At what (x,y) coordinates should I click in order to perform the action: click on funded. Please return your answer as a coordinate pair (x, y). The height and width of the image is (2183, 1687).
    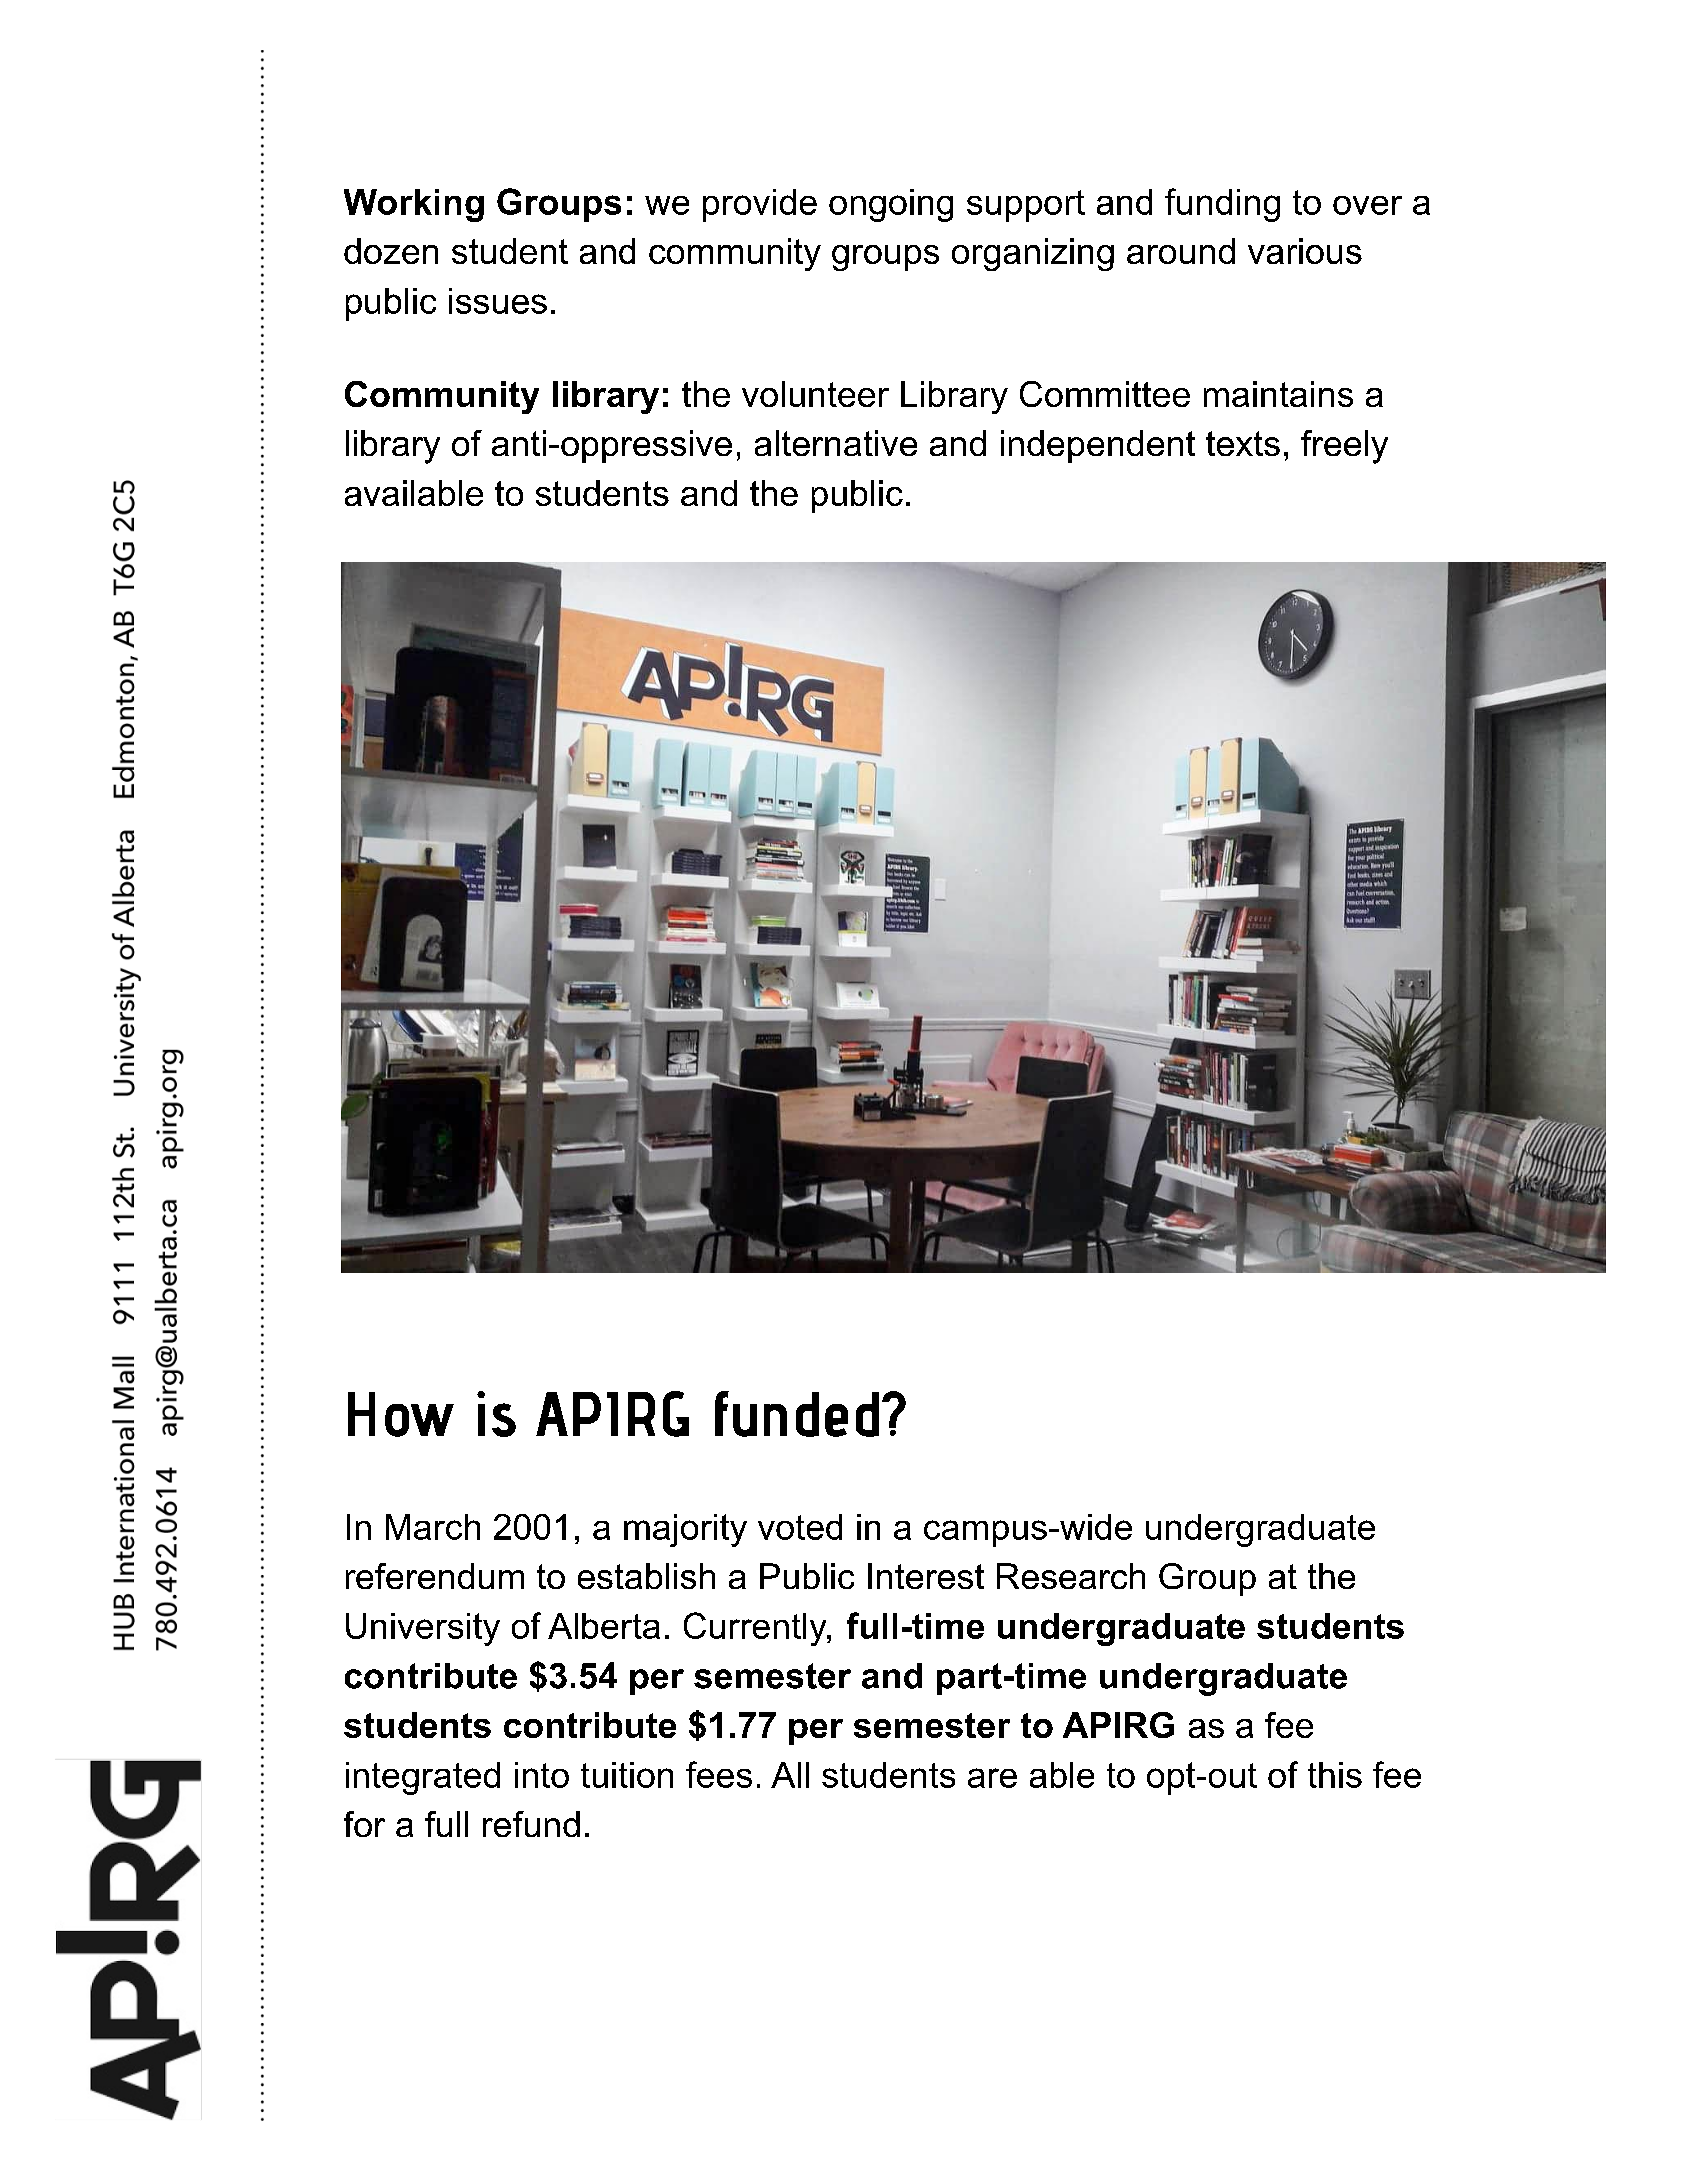
    Looking at the image, I should click on (797, 1414).
